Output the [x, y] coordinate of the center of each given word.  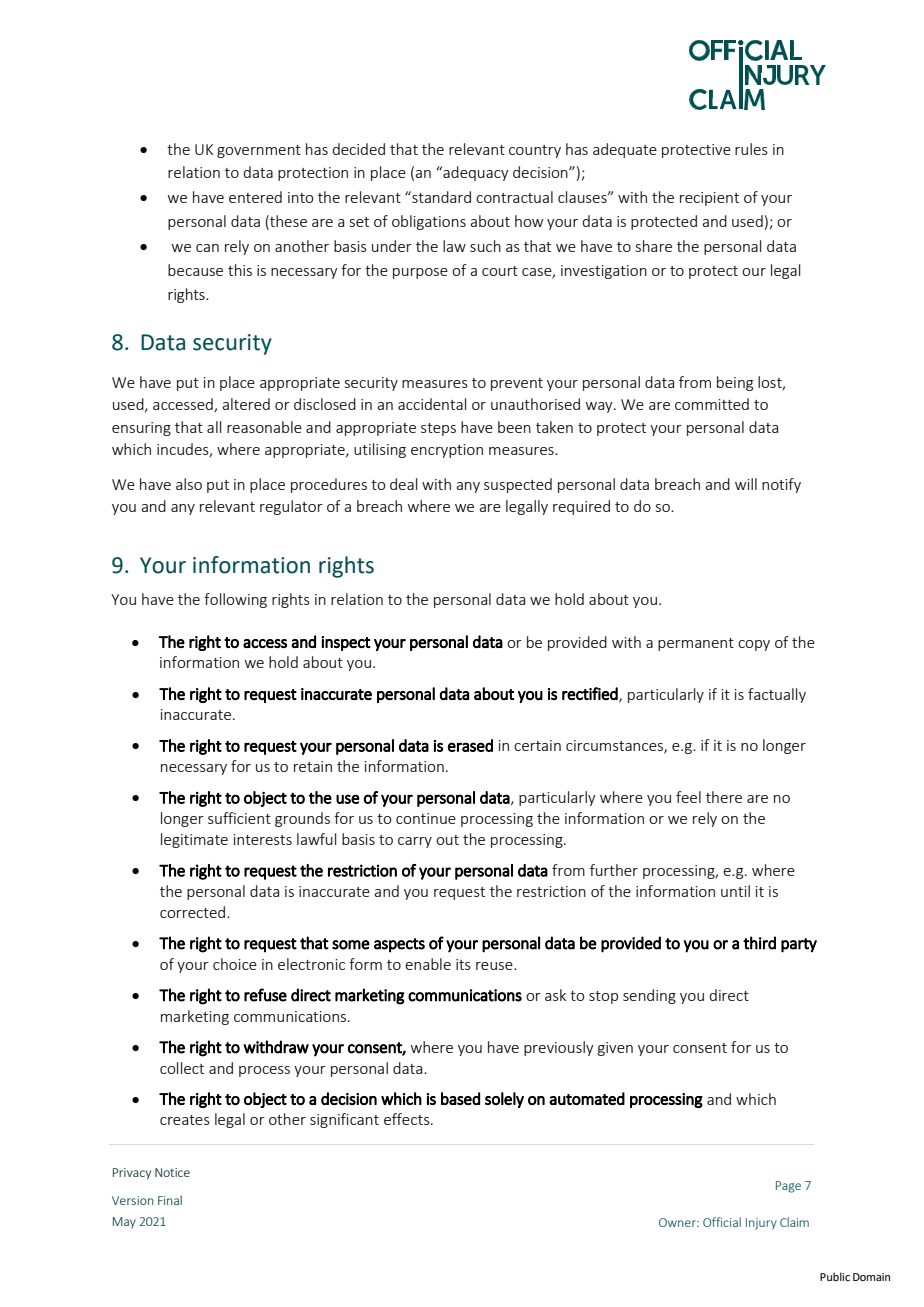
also [189, 484]
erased [470, 745]
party [799, 945]
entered [255, 197]
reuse [495, 966]
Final [170, 1200]
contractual [514, 197]
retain [313, 766]
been [514, 427]
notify [781, 485]
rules [751, 149]
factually [777, 695]
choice [235, 964]
